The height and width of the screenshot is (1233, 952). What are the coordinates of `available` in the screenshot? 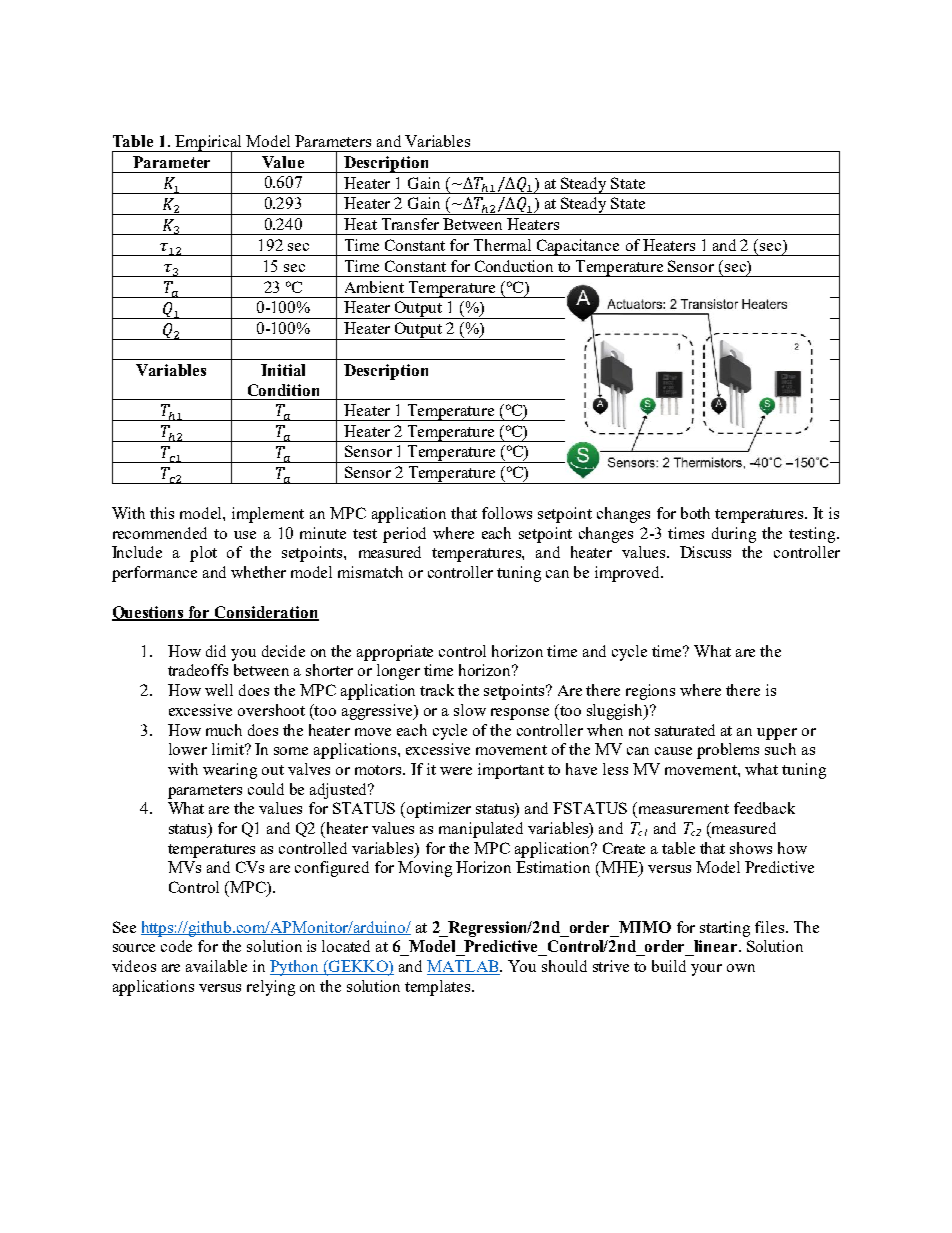 It's located at (216, 966).
